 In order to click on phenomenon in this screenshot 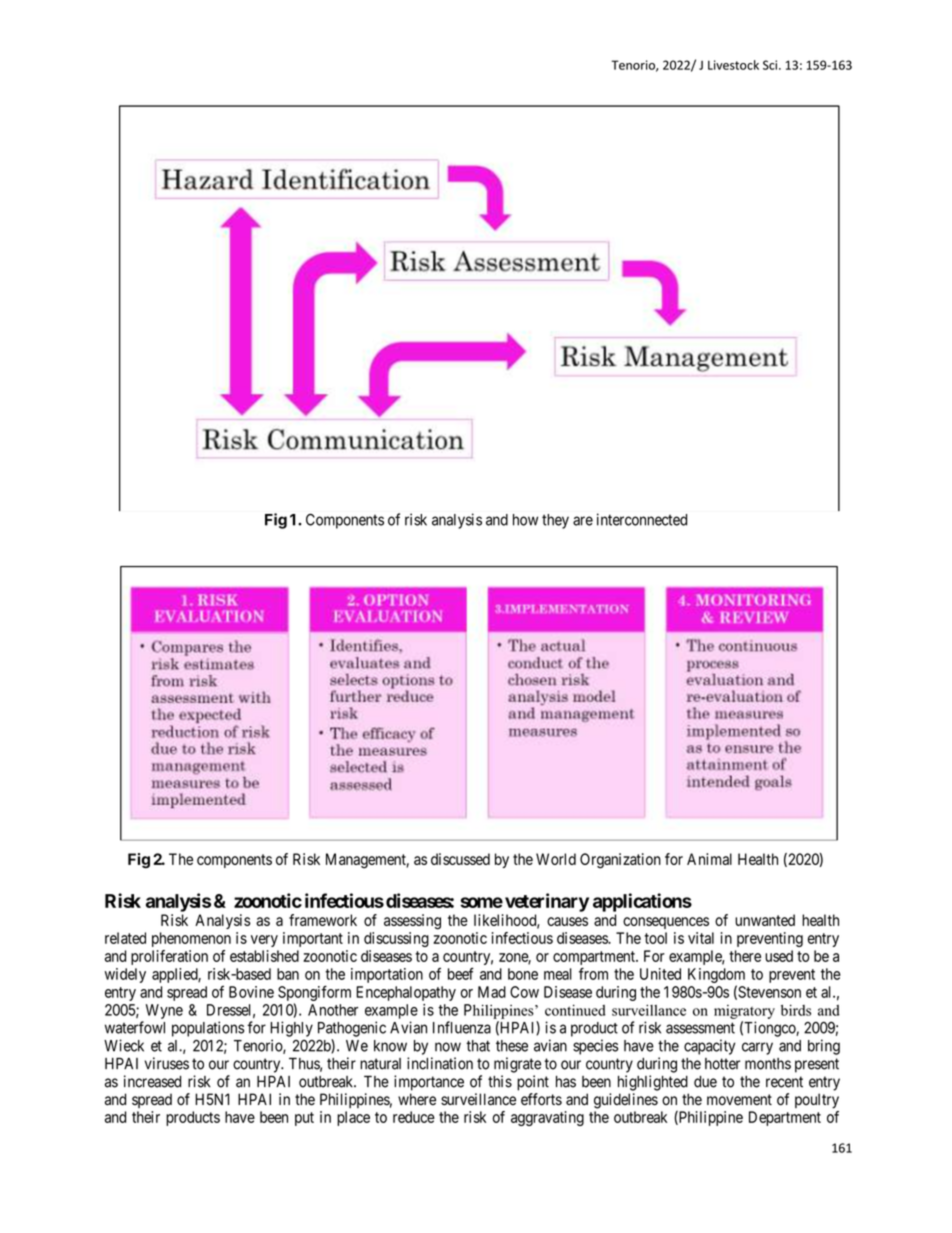, I will do `click(191, 939)`.
